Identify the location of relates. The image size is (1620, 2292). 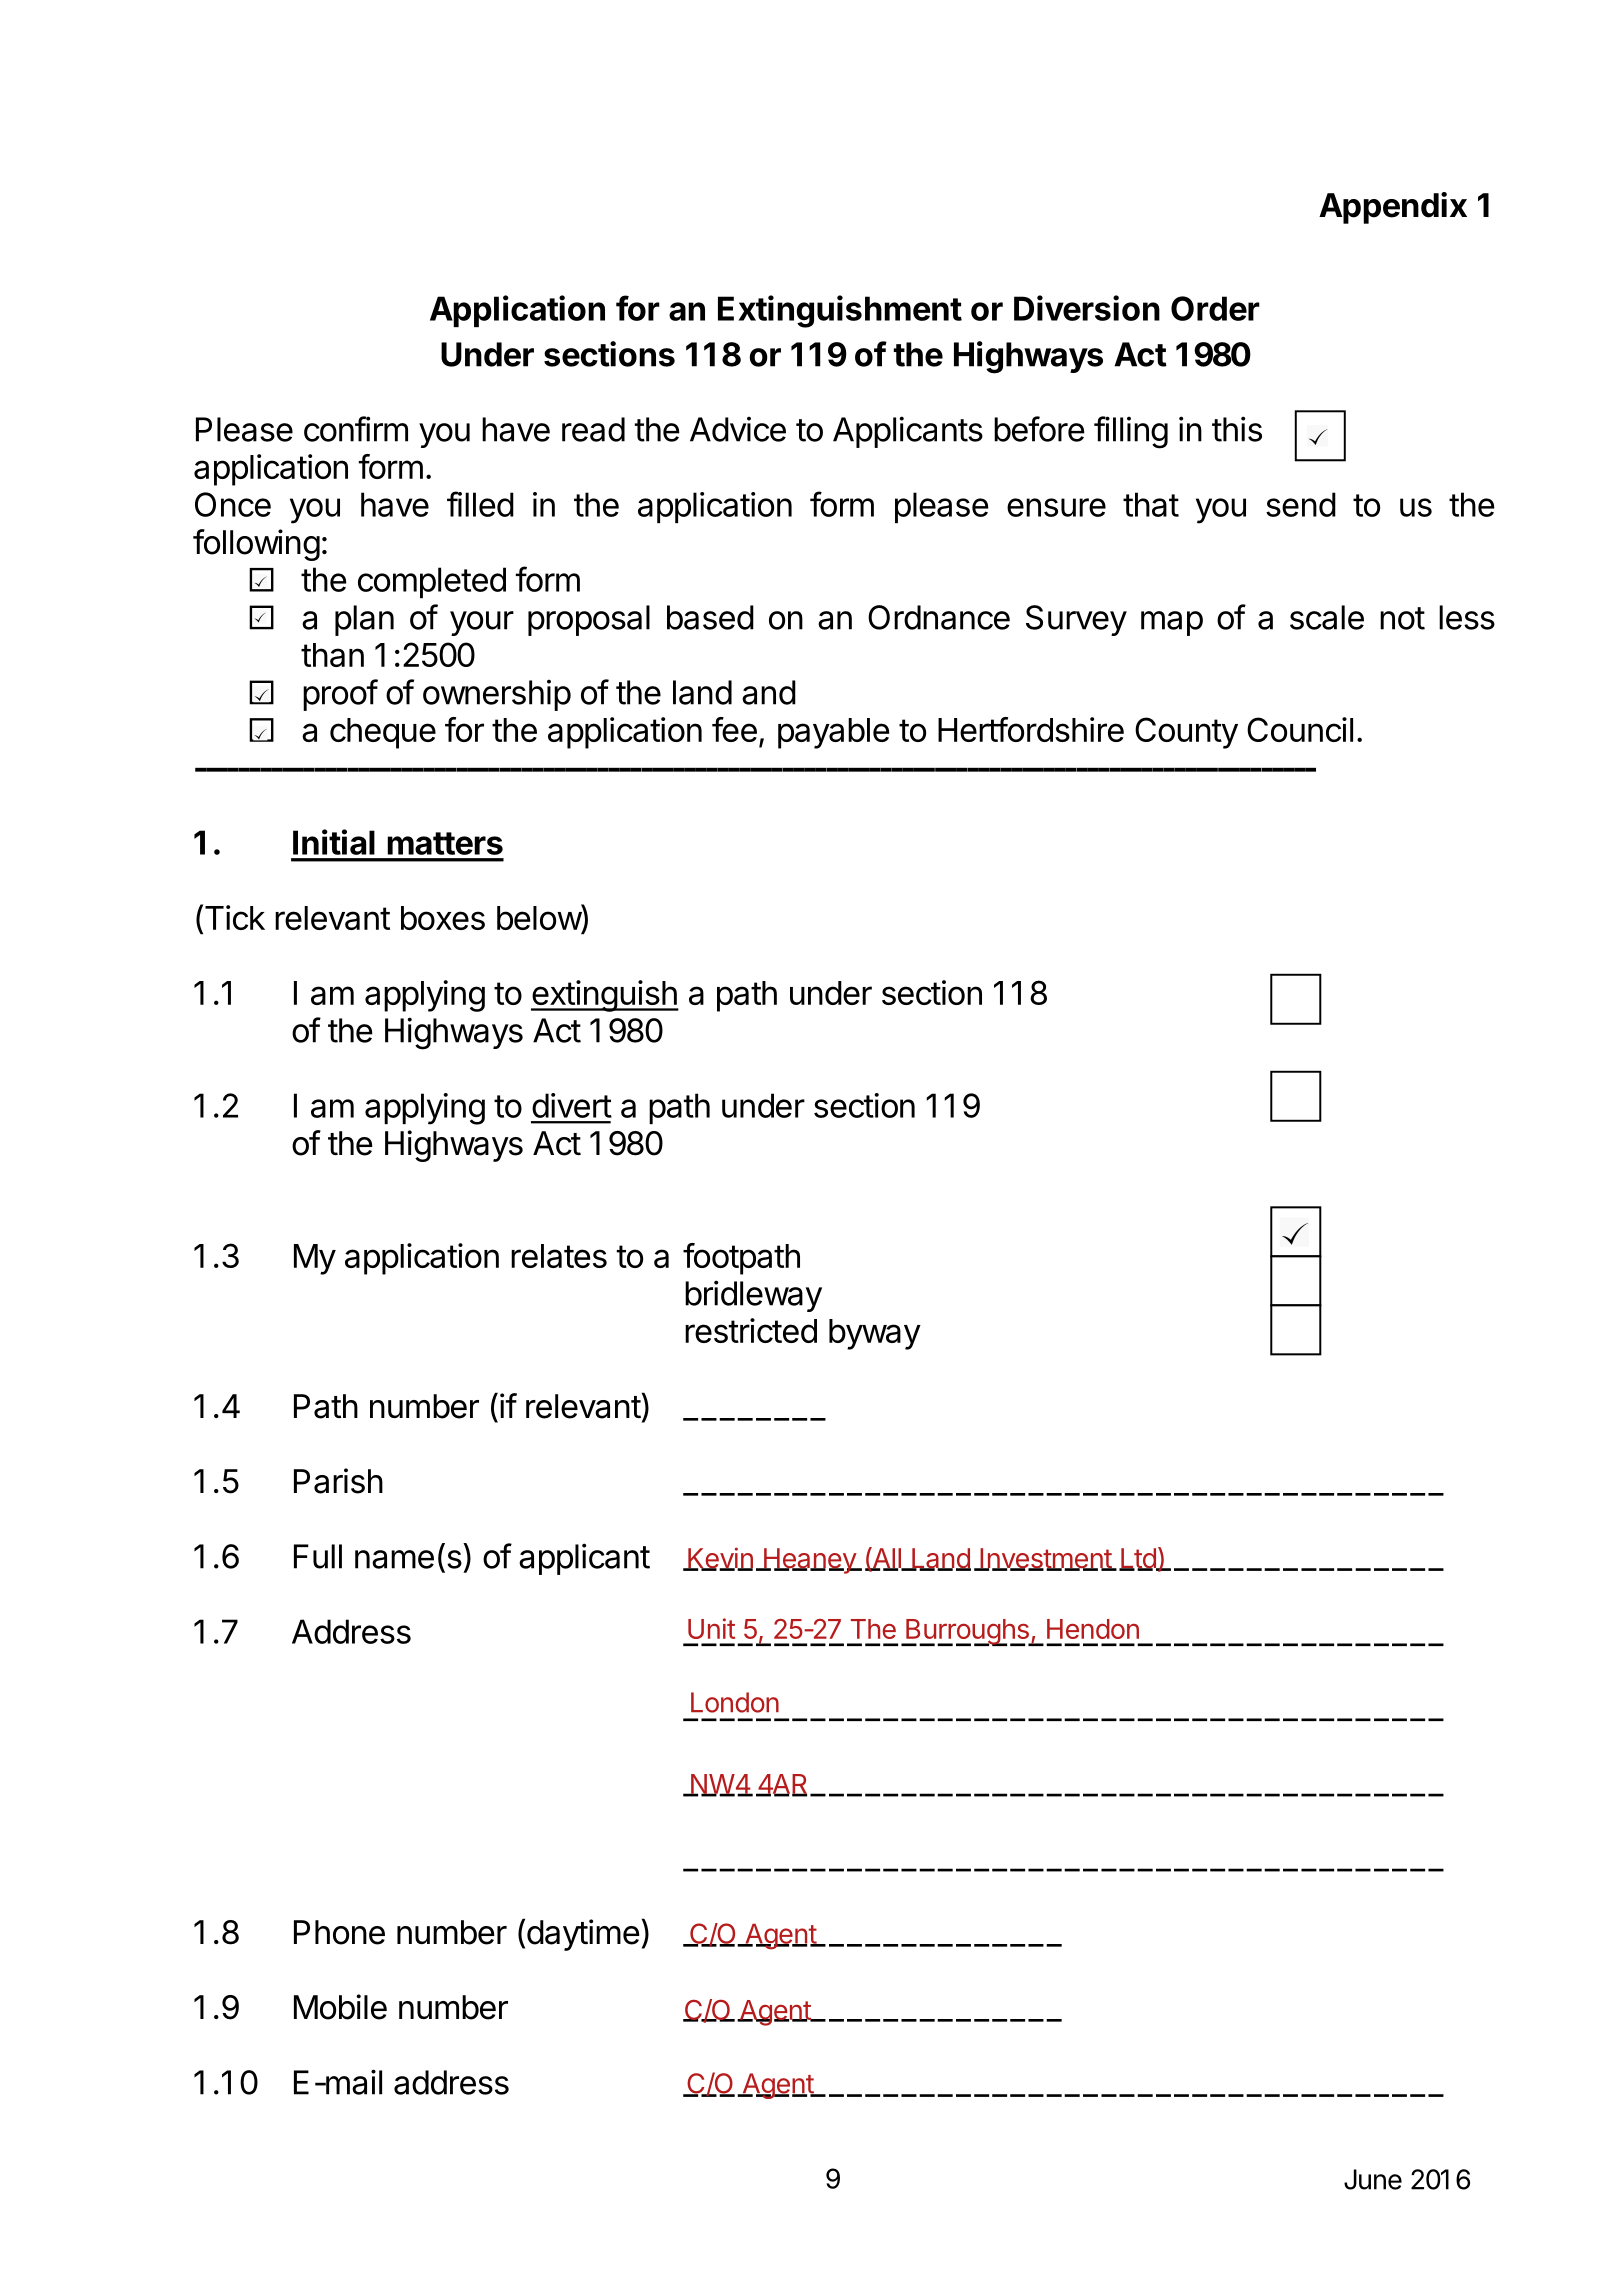
(559, 1256).
